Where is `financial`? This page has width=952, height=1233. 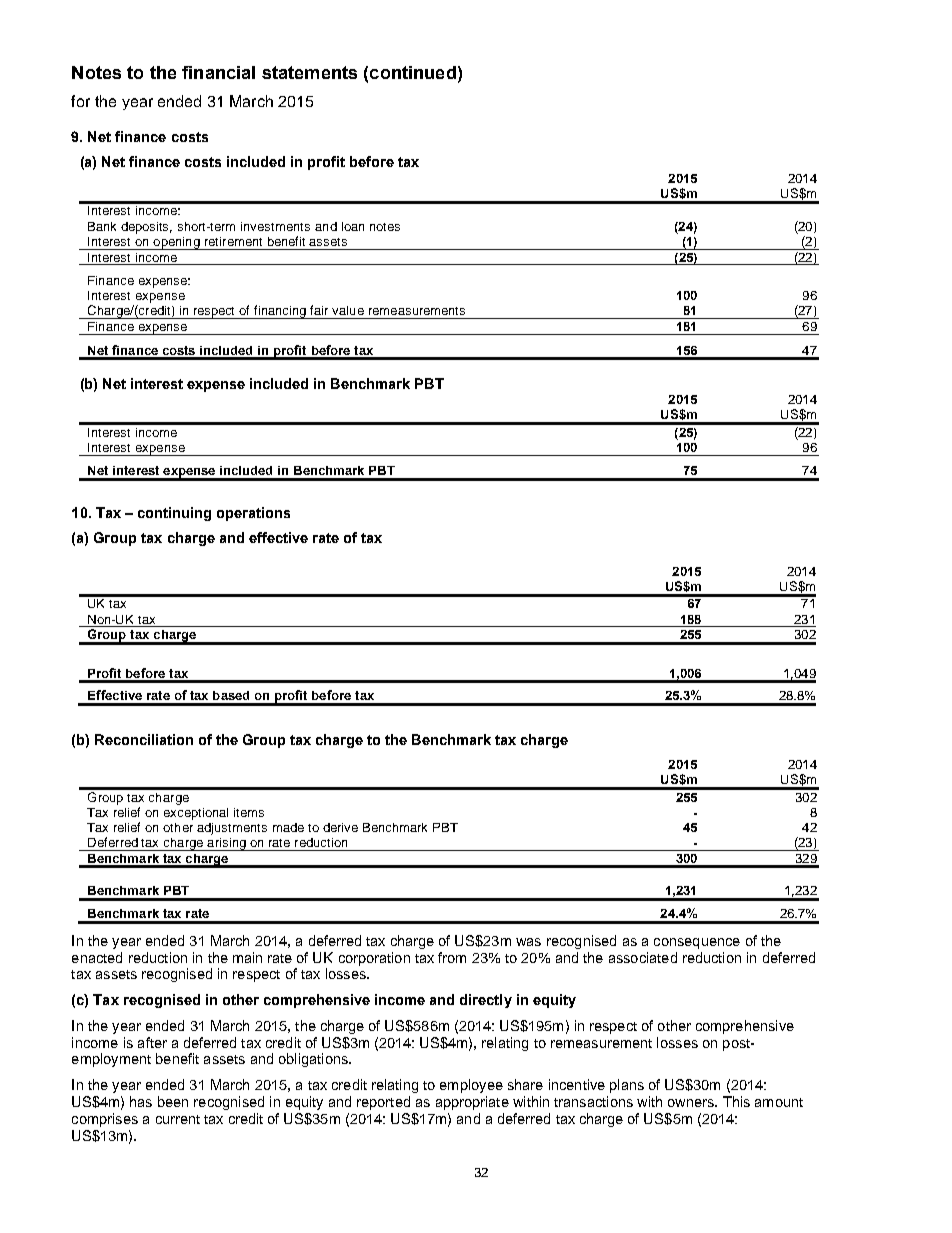
financial is located at coordinates (218, 72).
